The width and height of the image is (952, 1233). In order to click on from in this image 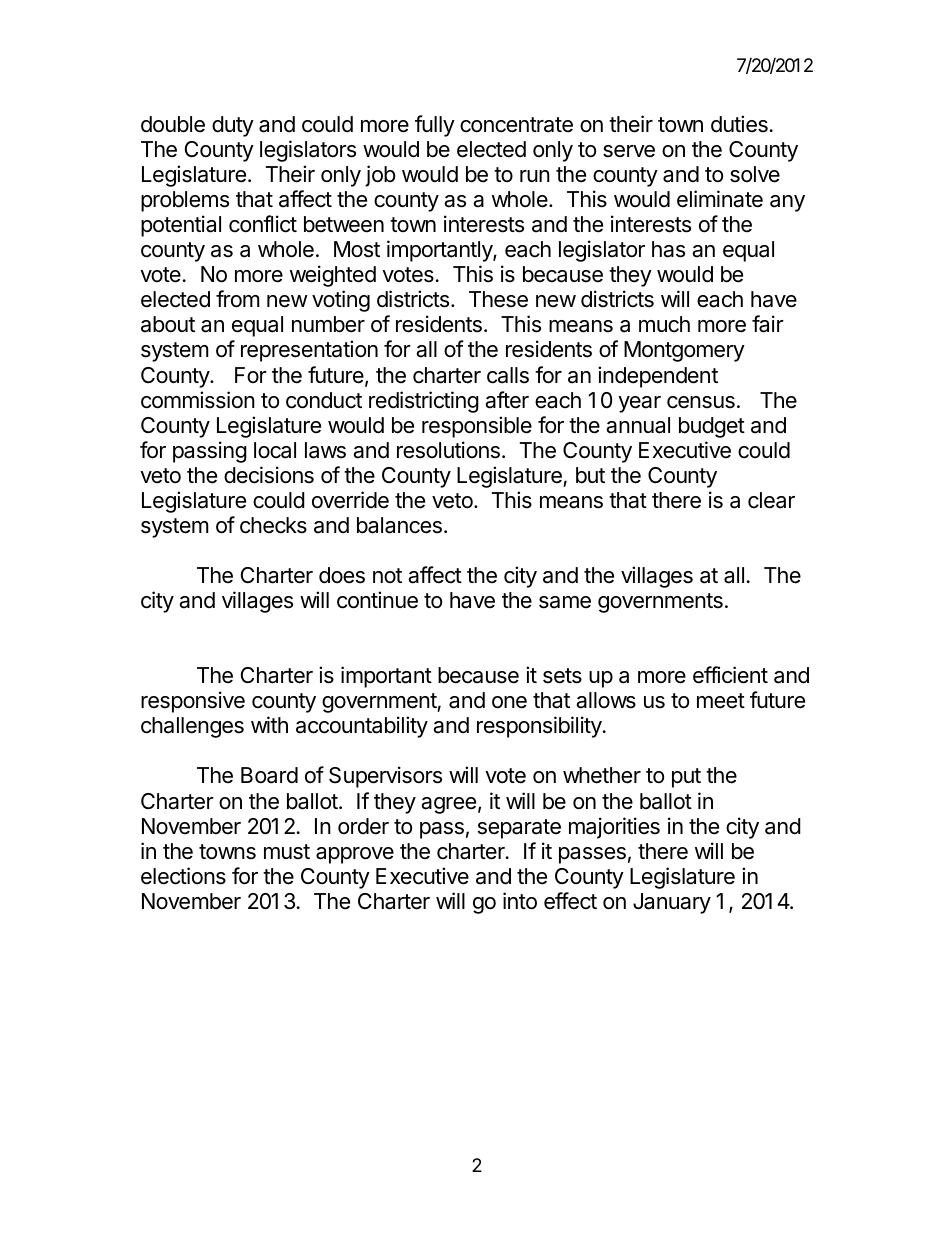, I will do `click(238, 299)`.
